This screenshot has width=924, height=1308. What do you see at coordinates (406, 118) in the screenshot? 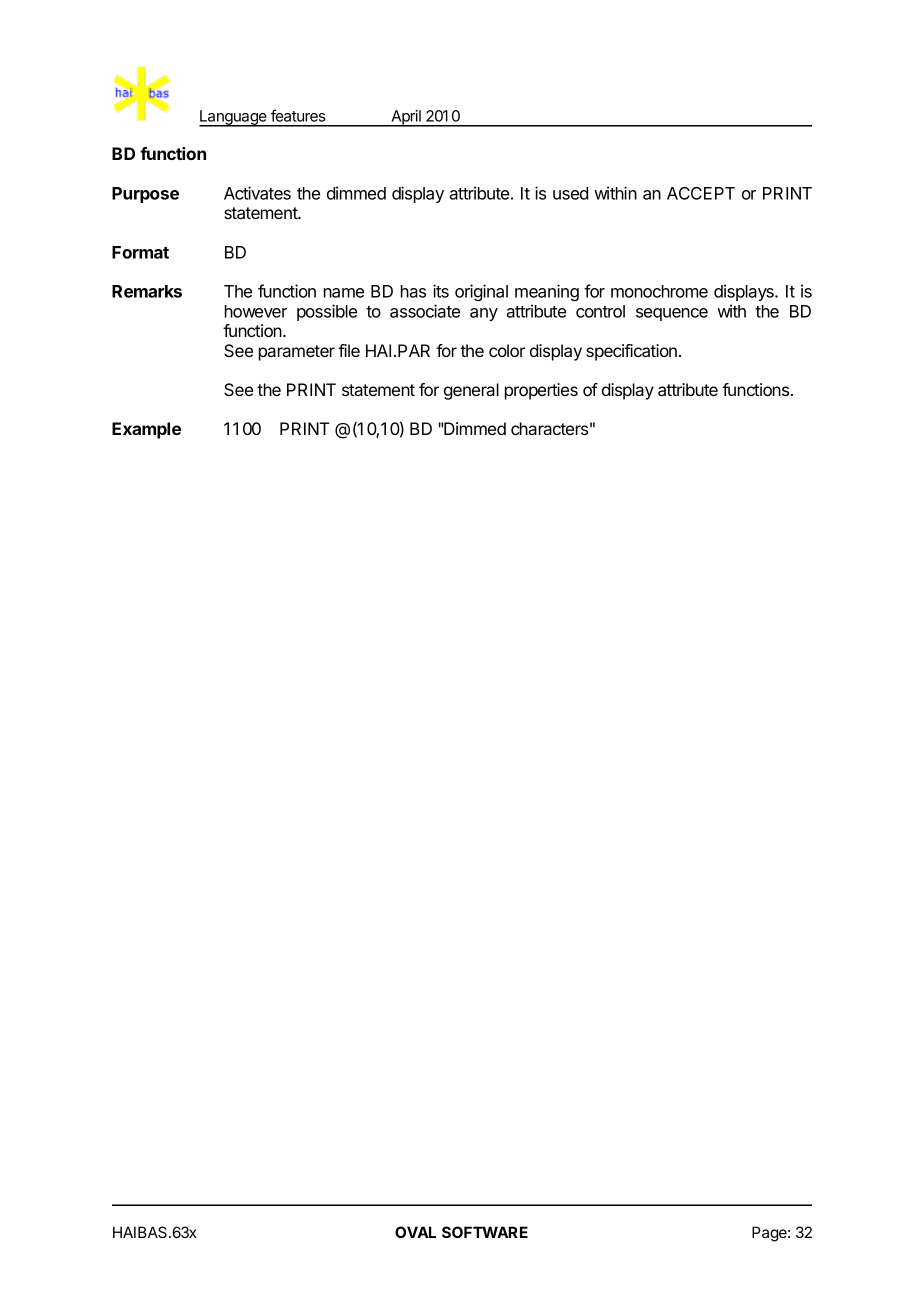
I see `April` at bounding box center [406, 118].
